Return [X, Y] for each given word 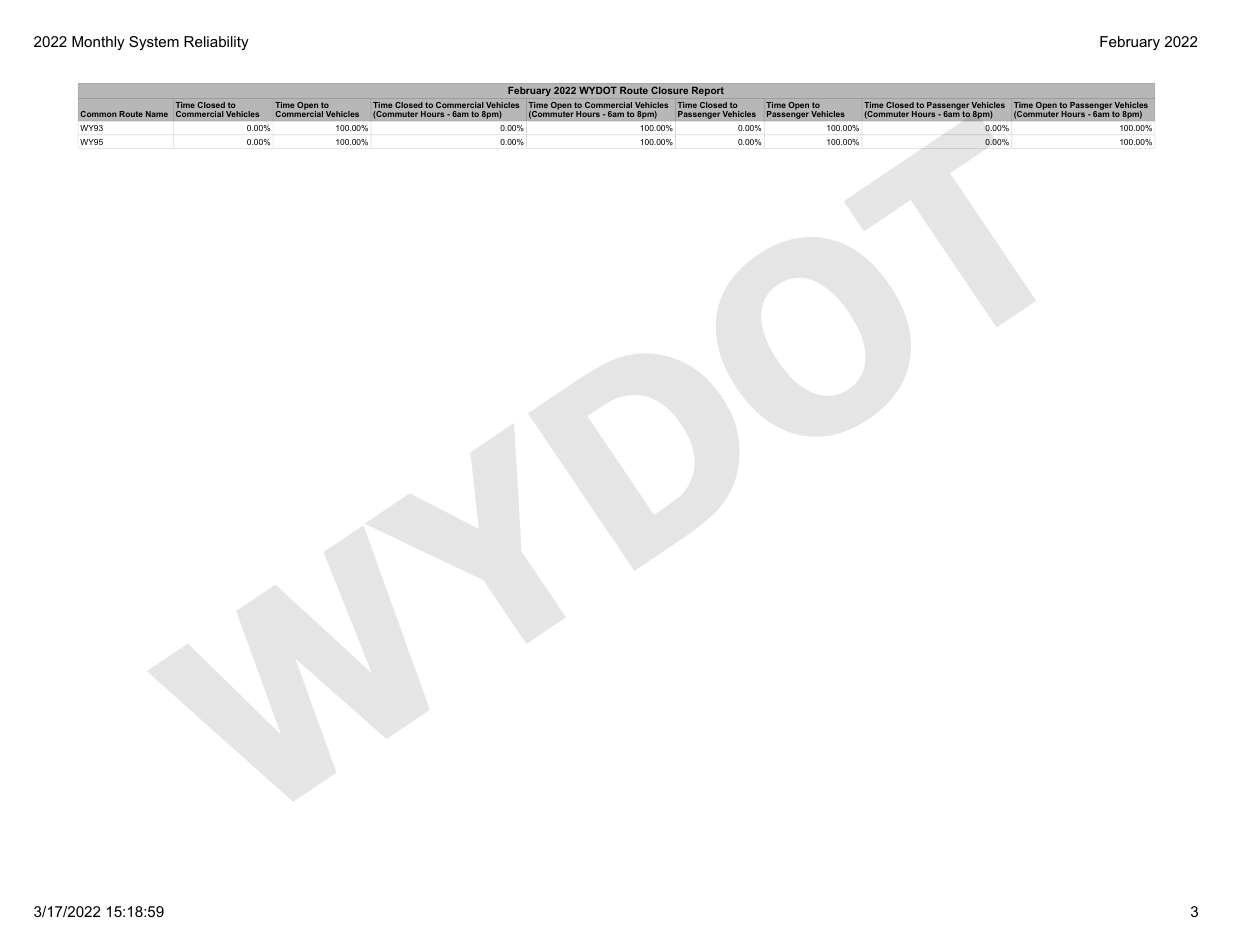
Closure [669, 90]
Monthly [98, 43]
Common [98, 114]
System [154, 43]
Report [708, 91]
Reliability [216, 43]
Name [157, 114]
